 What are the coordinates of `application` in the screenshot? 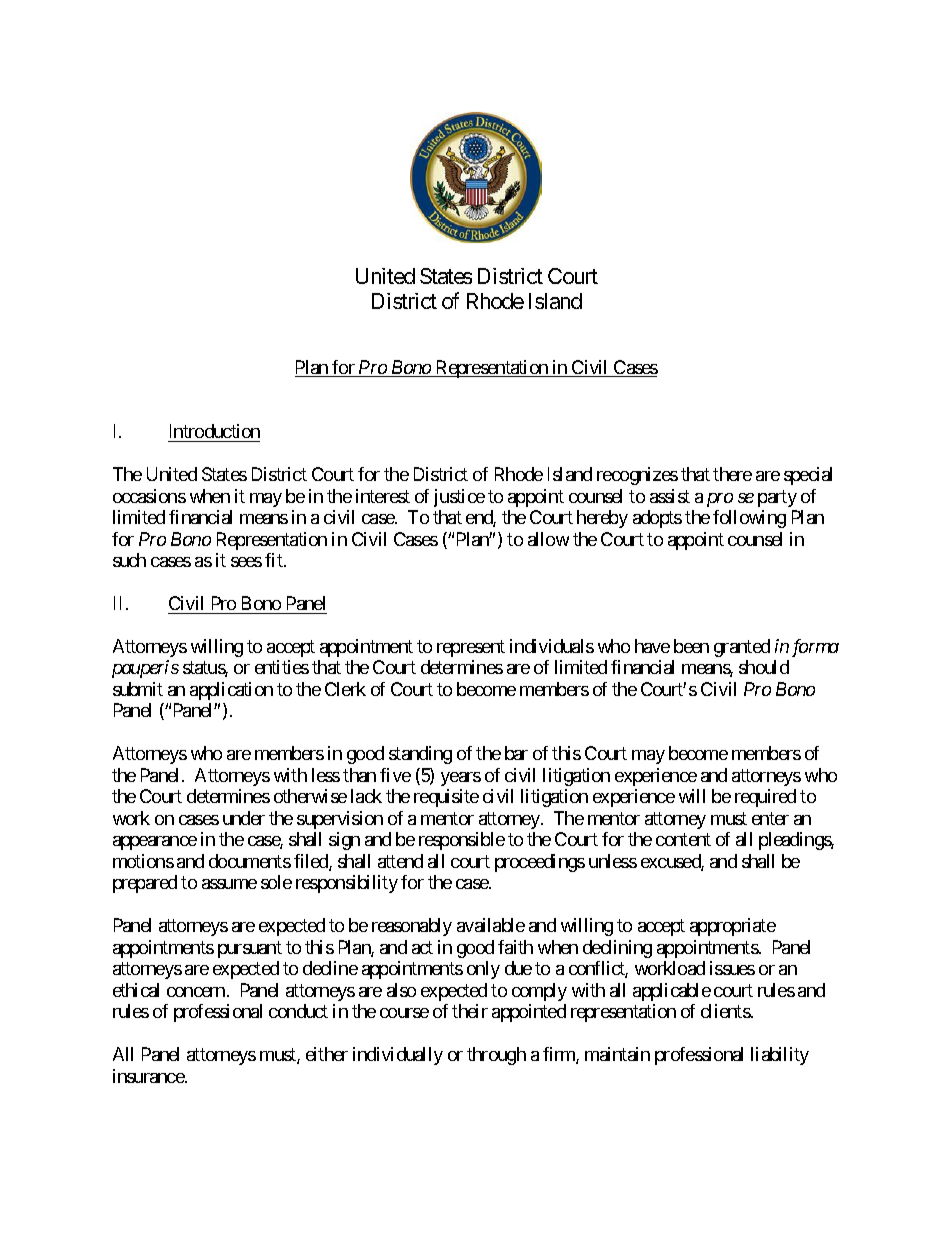 It's located at (231, 691).
